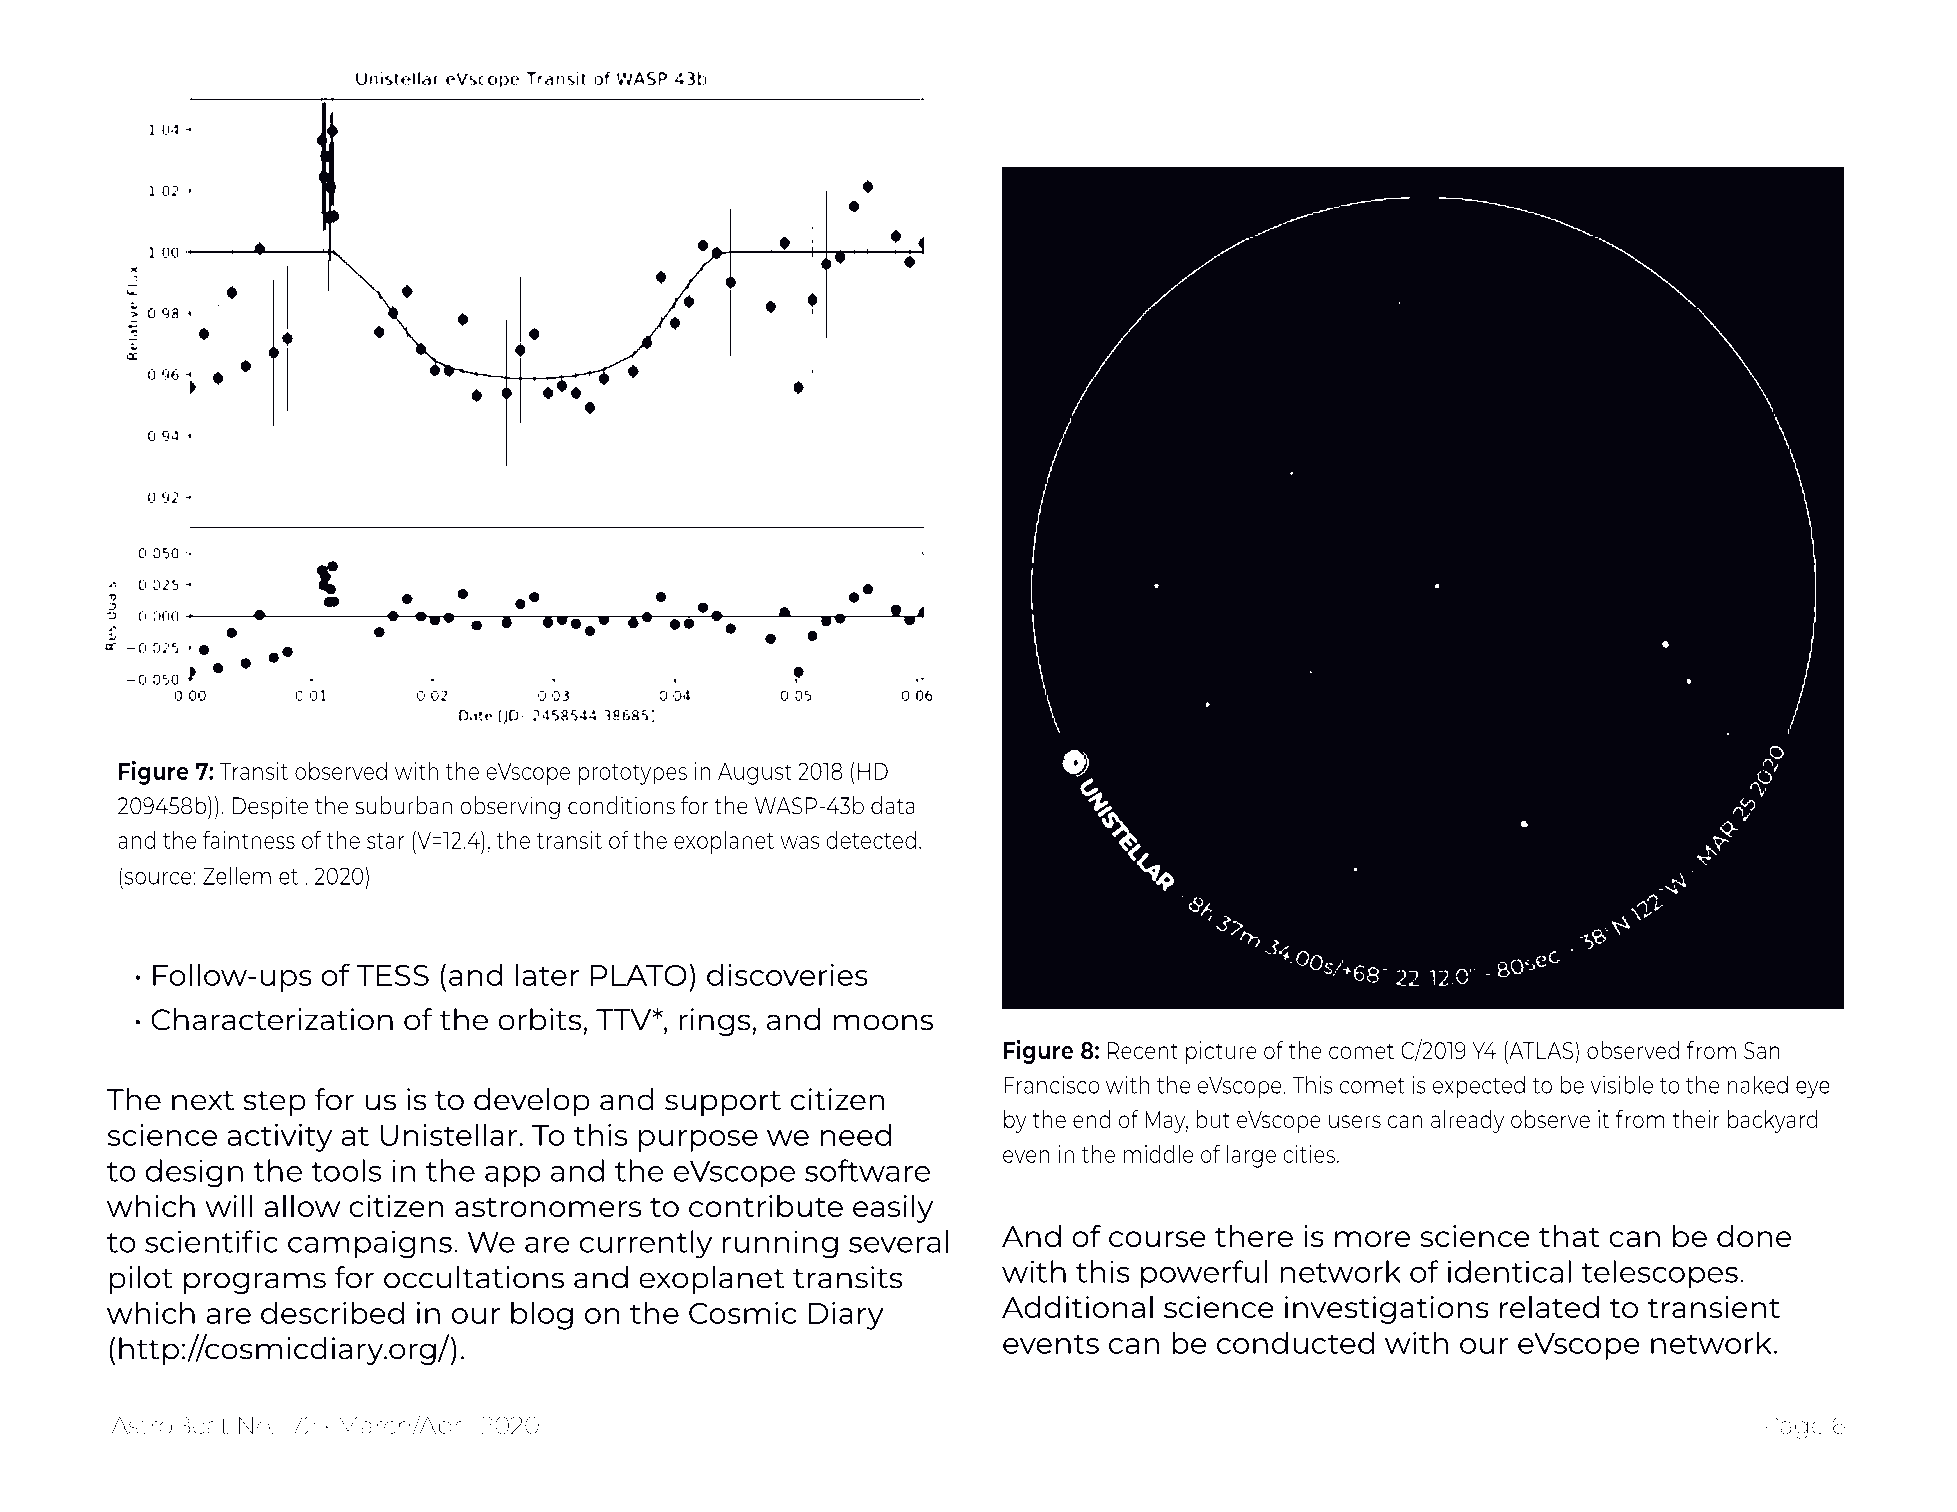  I want to click on moons, so click(883, 1022).
